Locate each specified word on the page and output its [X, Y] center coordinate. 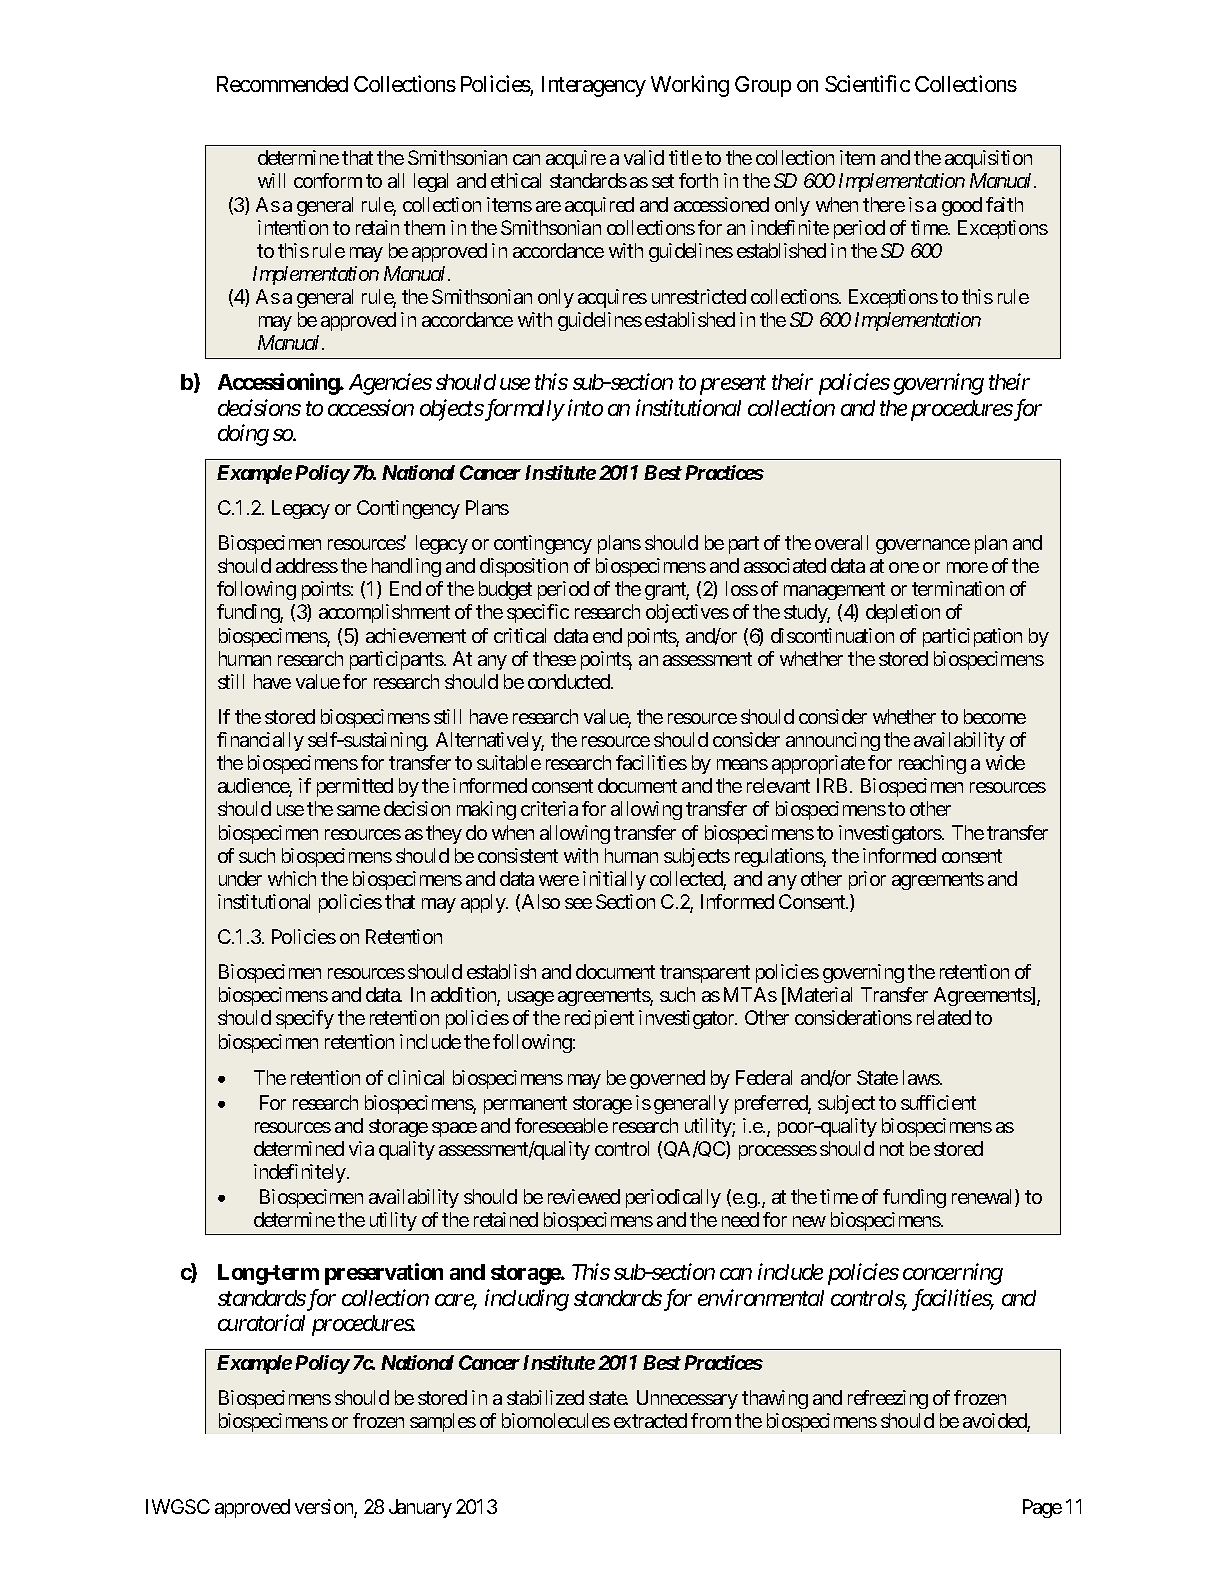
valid [644, 157]
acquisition [988, 159]
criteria [549, 808]
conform [328, 180]
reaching [932, 764]
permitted [355, 787]
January [420, 1508]
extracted [650, 1420]
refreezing [888, 1399]
